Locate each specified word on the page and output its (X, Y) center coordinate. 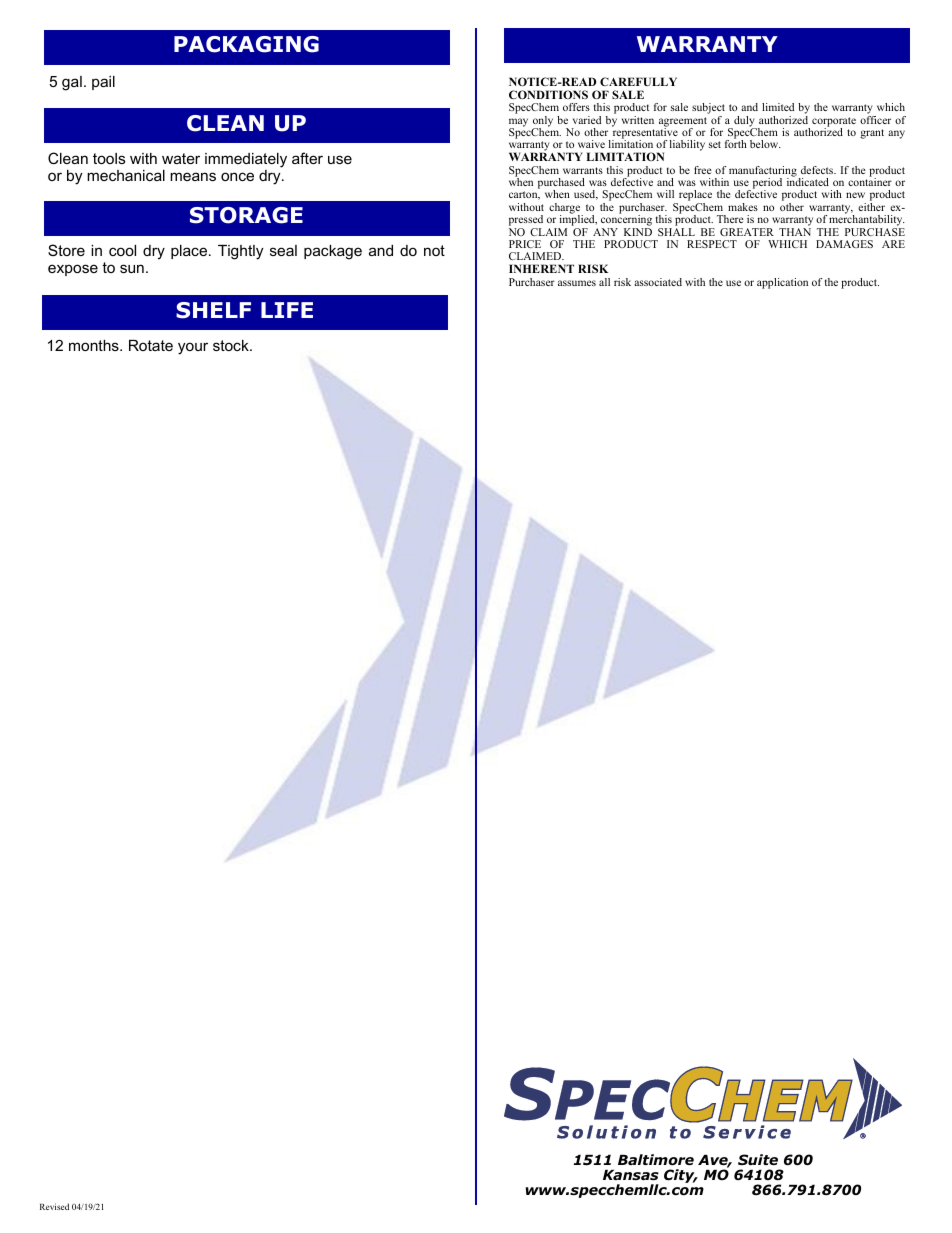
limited (778, 107)
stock (232, 345)
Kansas (631, 1175)
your (193, 348)
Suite (758, 1159)
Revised (54, 1206)
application (782, 283)
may (518, 123)
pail (103, 83)
